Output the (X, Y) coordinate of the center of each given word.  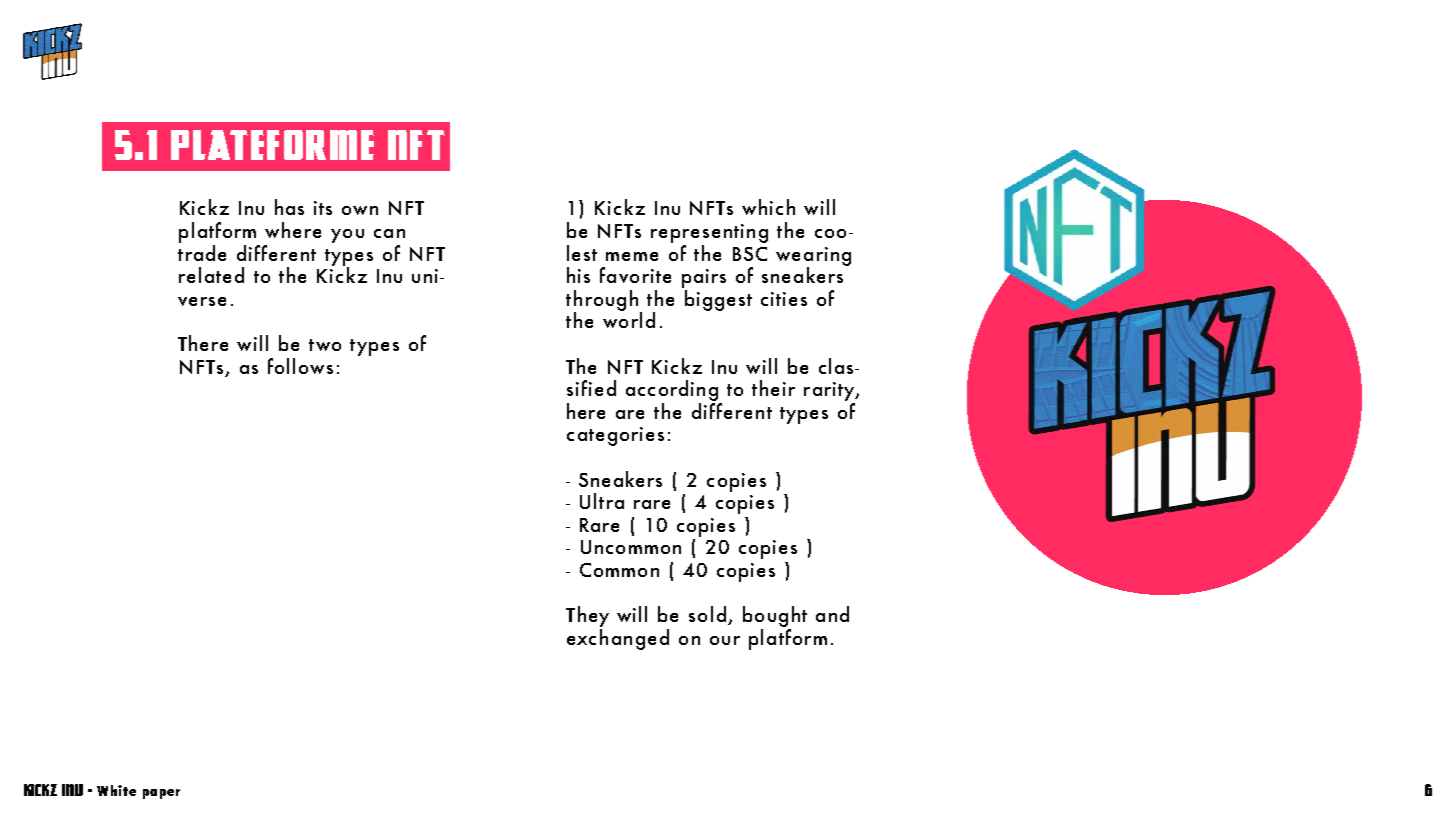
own (360, 210)
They (587, 618)
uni (425, 276)
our (725, 640)
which (768, 207)
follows (300, 366)
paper (161, 794)
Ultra (602, 501)
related (211, 275)
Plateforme (272, 145)
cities (784, 299)
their (773, 388)
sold (707, 614)
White (116, 790)
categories (615, 436)
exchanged (618, 639)
